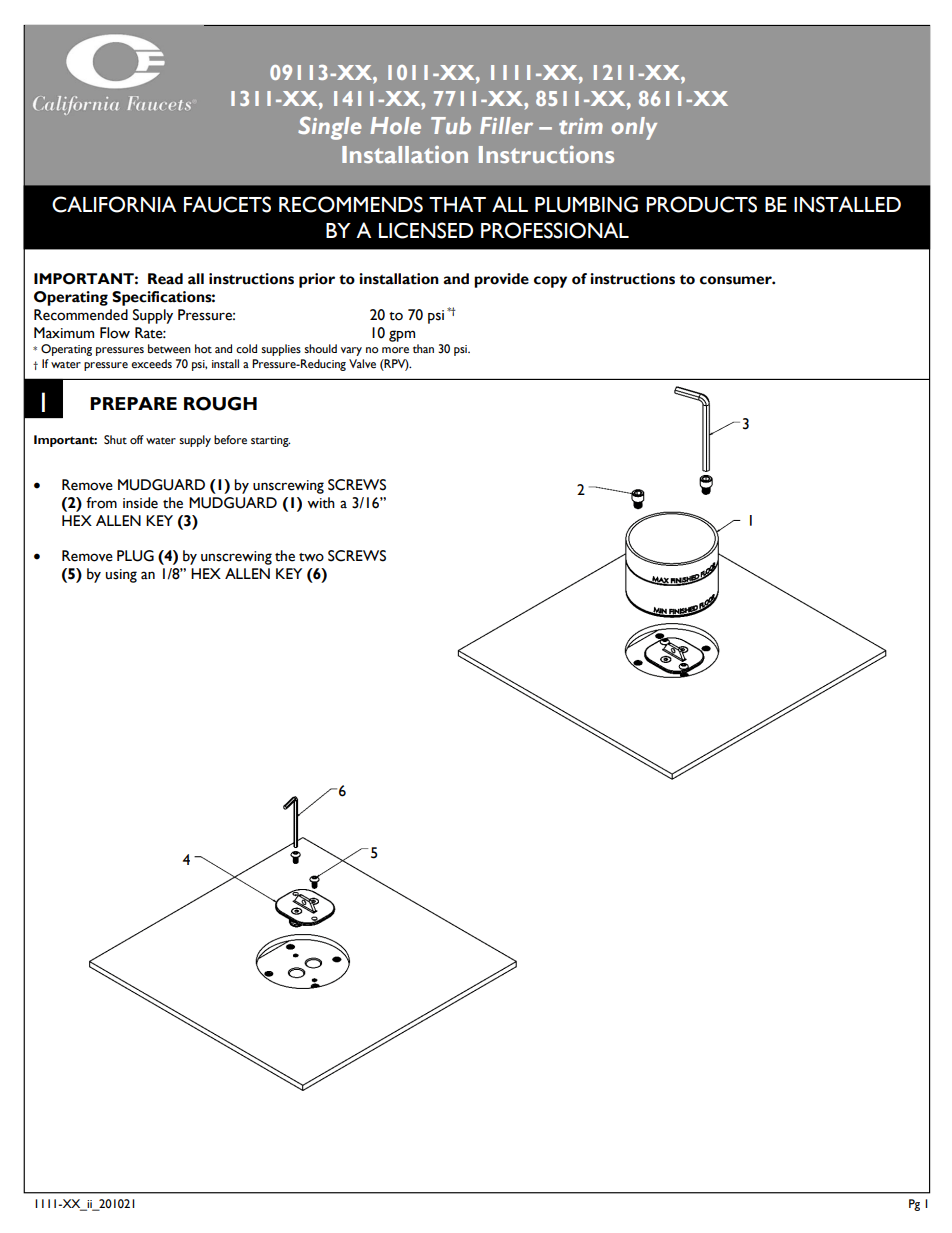 The height and width of the screenshot is (1233, 952). Describe the element at coordinates (395, 125) in the screenshot. I see `Hole` at that location.
